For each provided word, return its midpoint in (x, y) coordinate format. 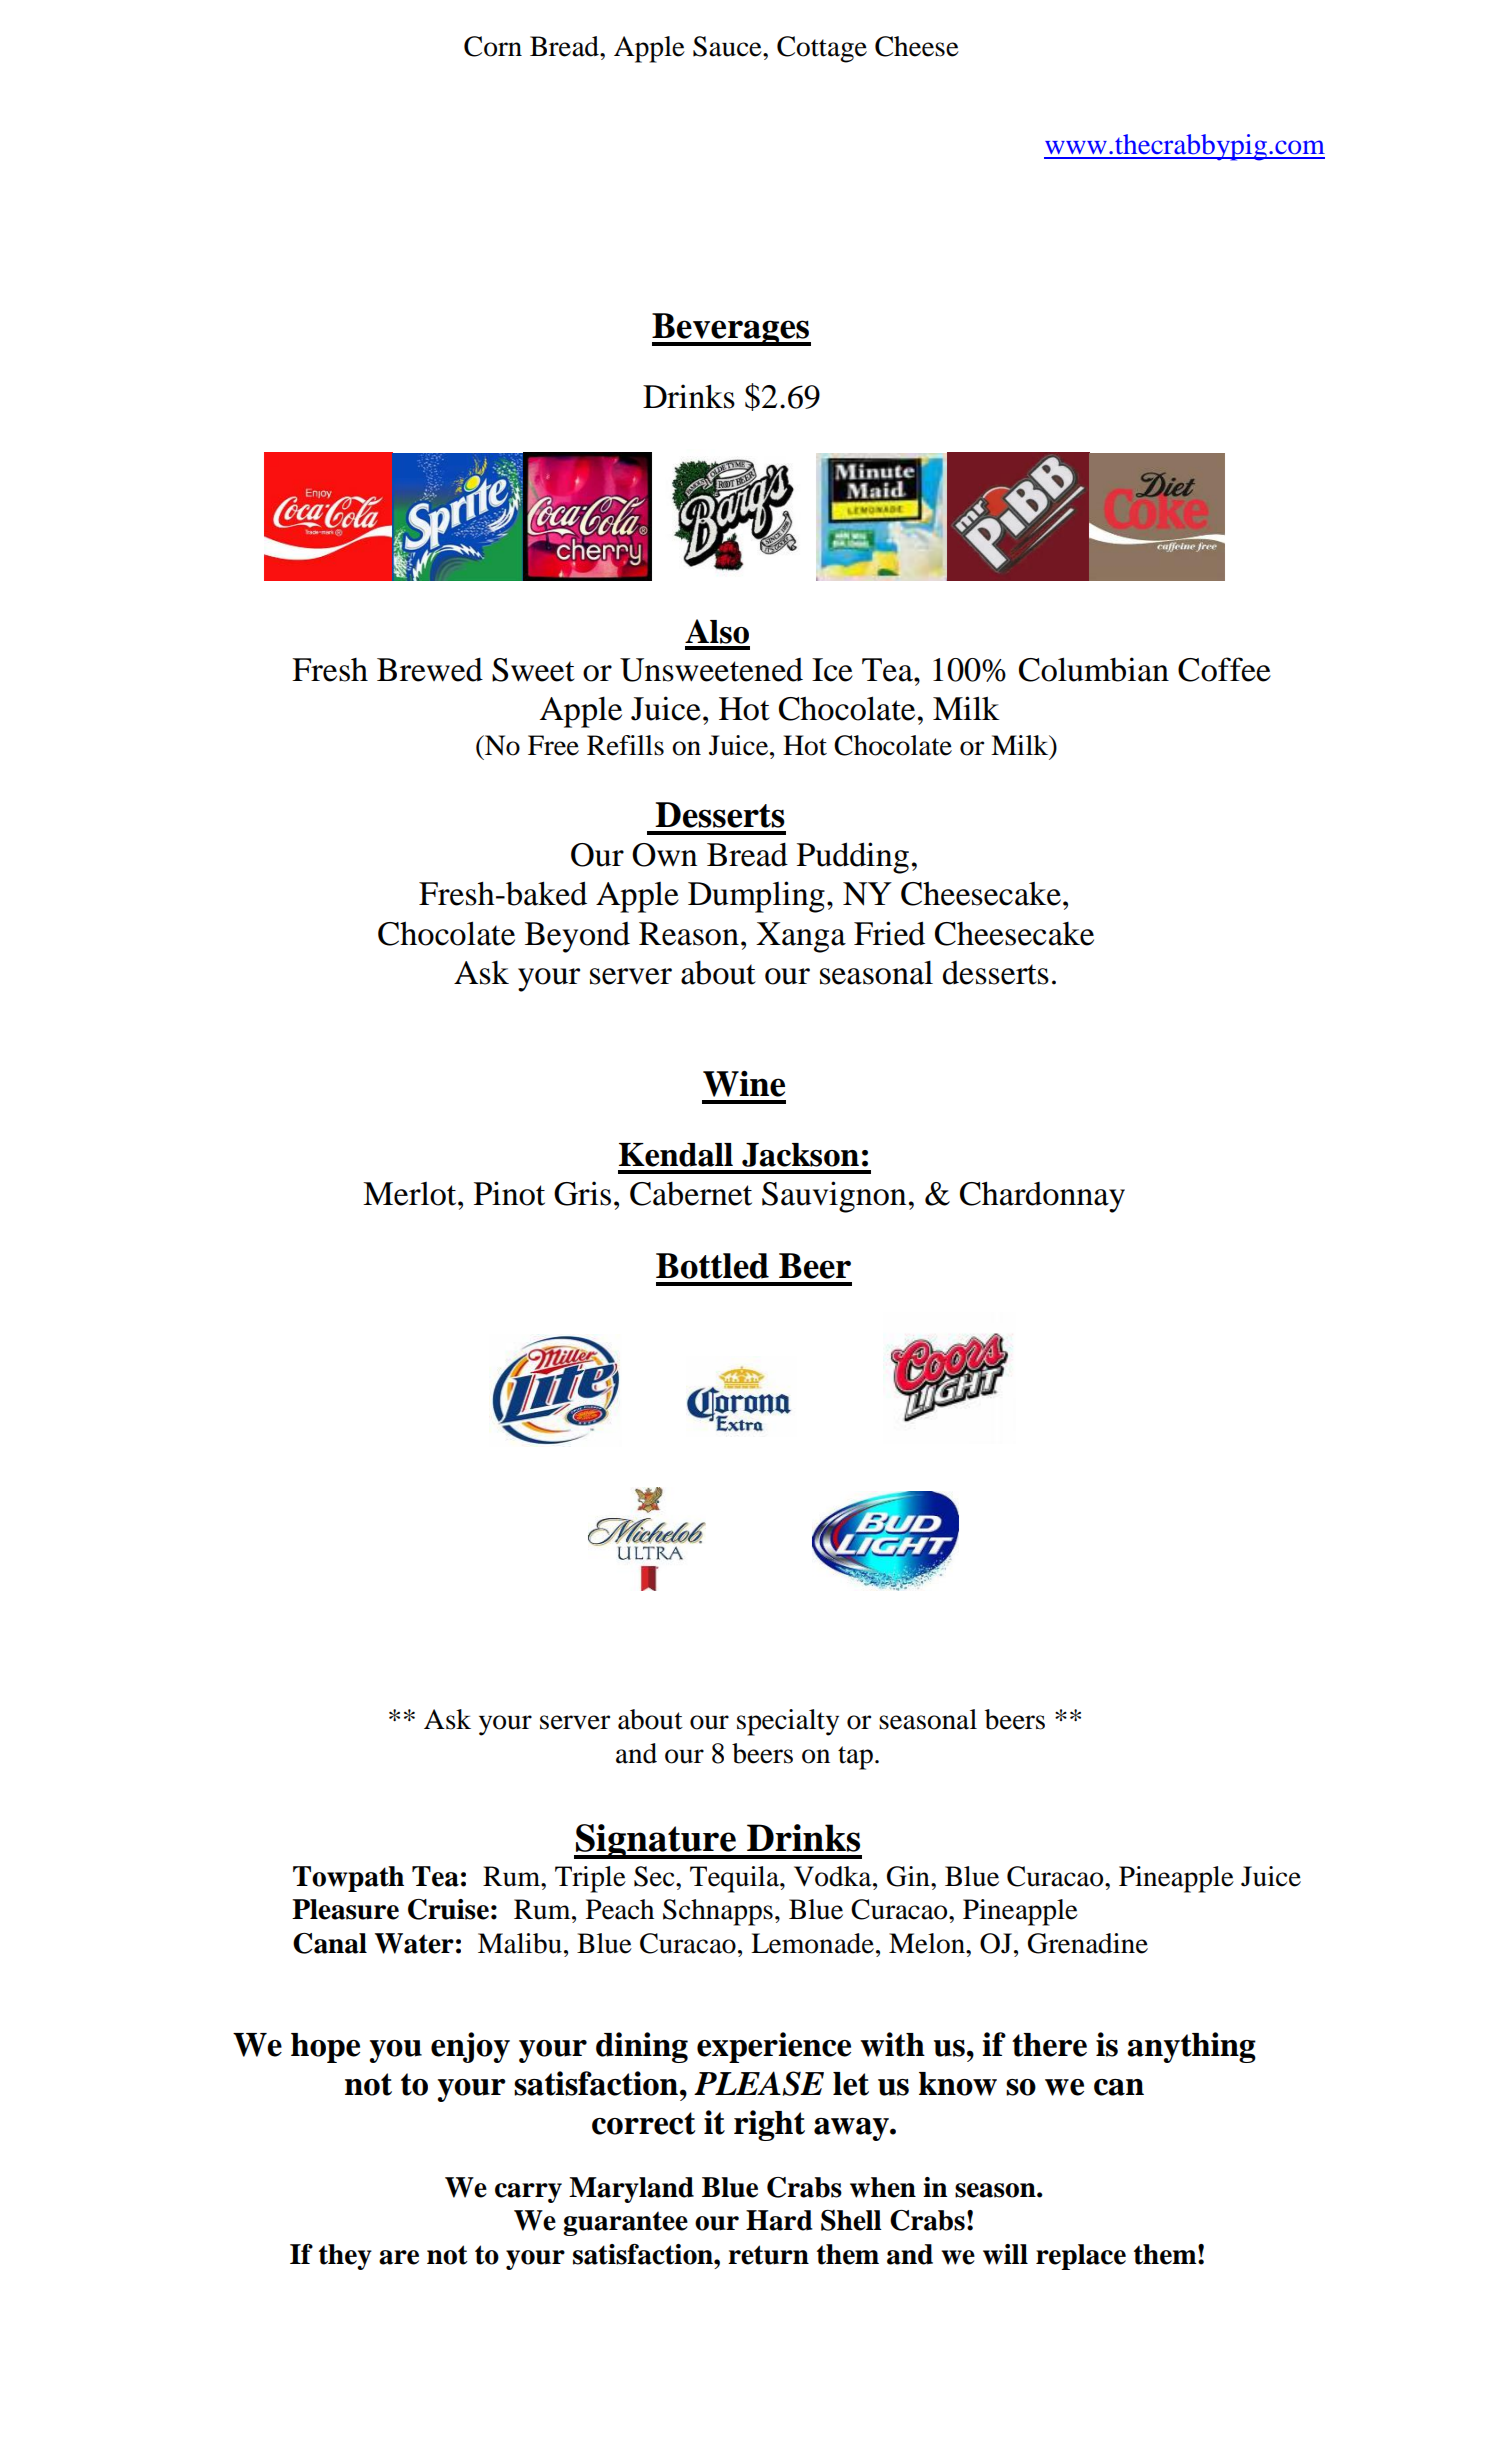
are (399, 2257)
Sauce (728, 46)
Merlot (411, 1194)
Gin (909, 1876)
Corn (493, 46)
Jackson (800, 1155)
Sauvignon (834, 1197)
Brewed (430, 669)
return (768, 2255)
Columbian (1094, 669)
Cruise (448, 1909)
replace (1081, 2257)
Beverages (731, 329)
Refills (625, 745)
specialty (788, 1722)
